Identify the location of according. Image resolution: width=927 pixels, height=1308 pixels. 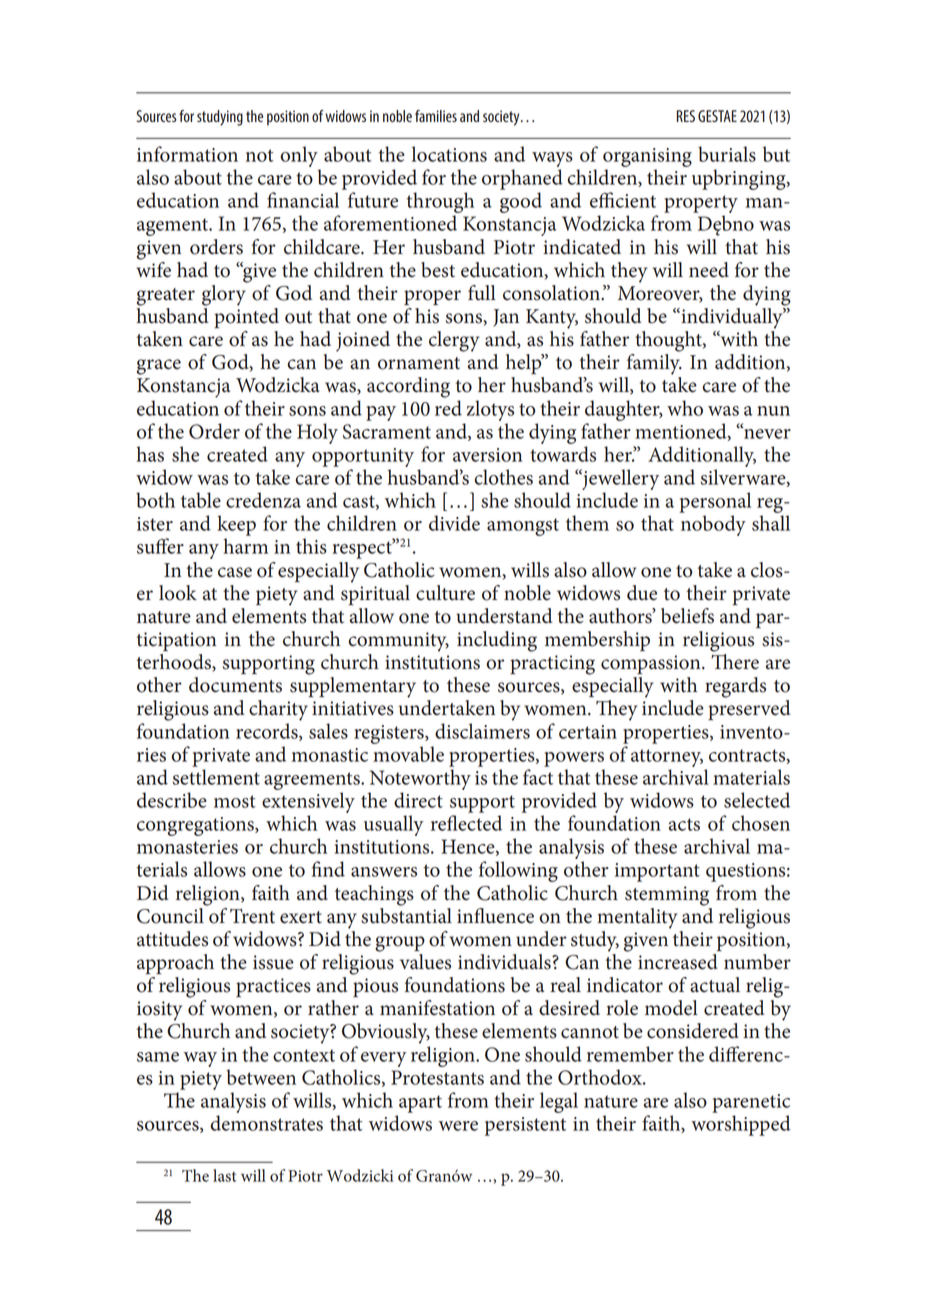
(408, 387).
